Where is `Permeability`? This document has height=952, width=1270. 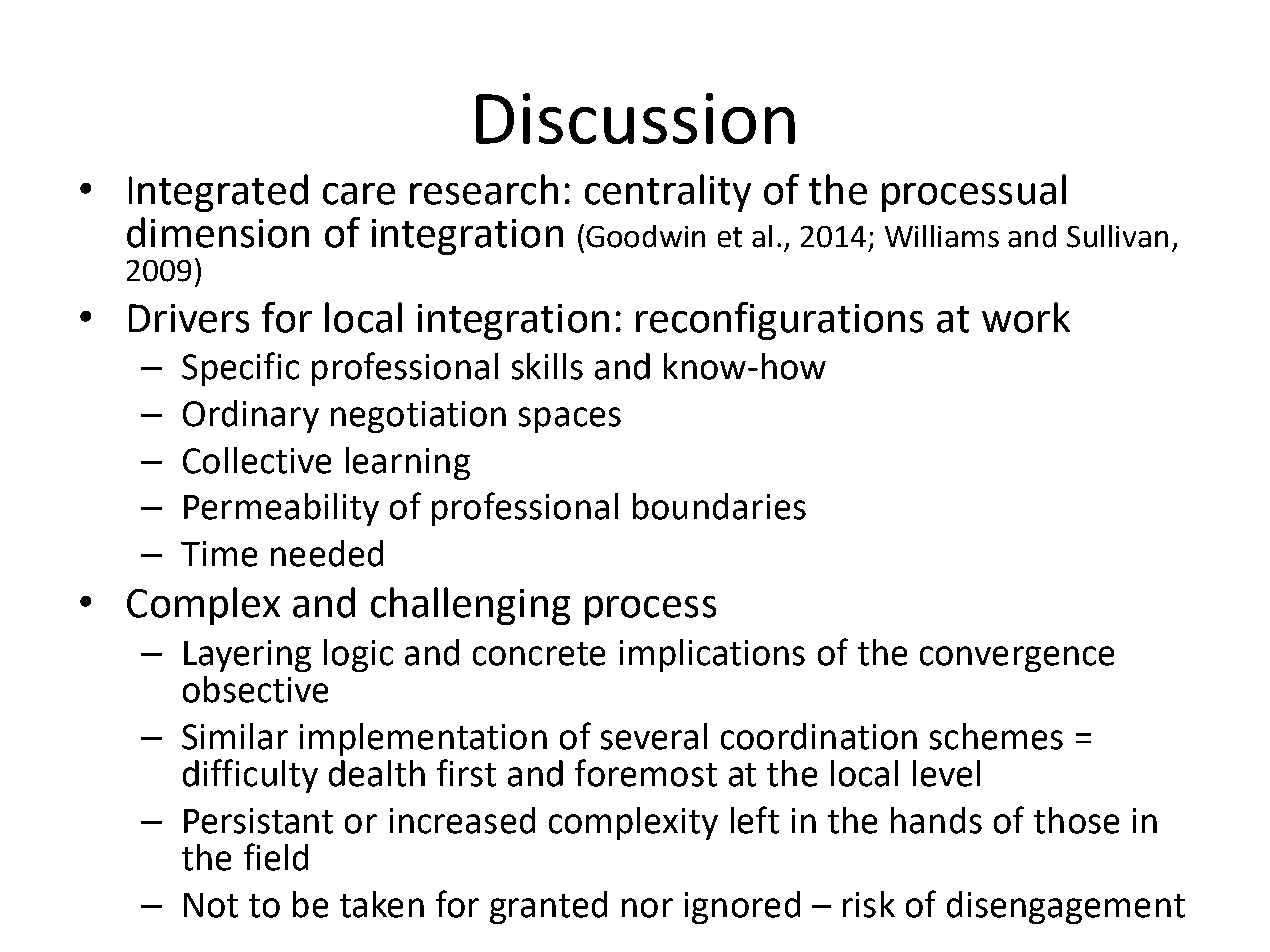 Permeability is located at coordinates (281, 509).
